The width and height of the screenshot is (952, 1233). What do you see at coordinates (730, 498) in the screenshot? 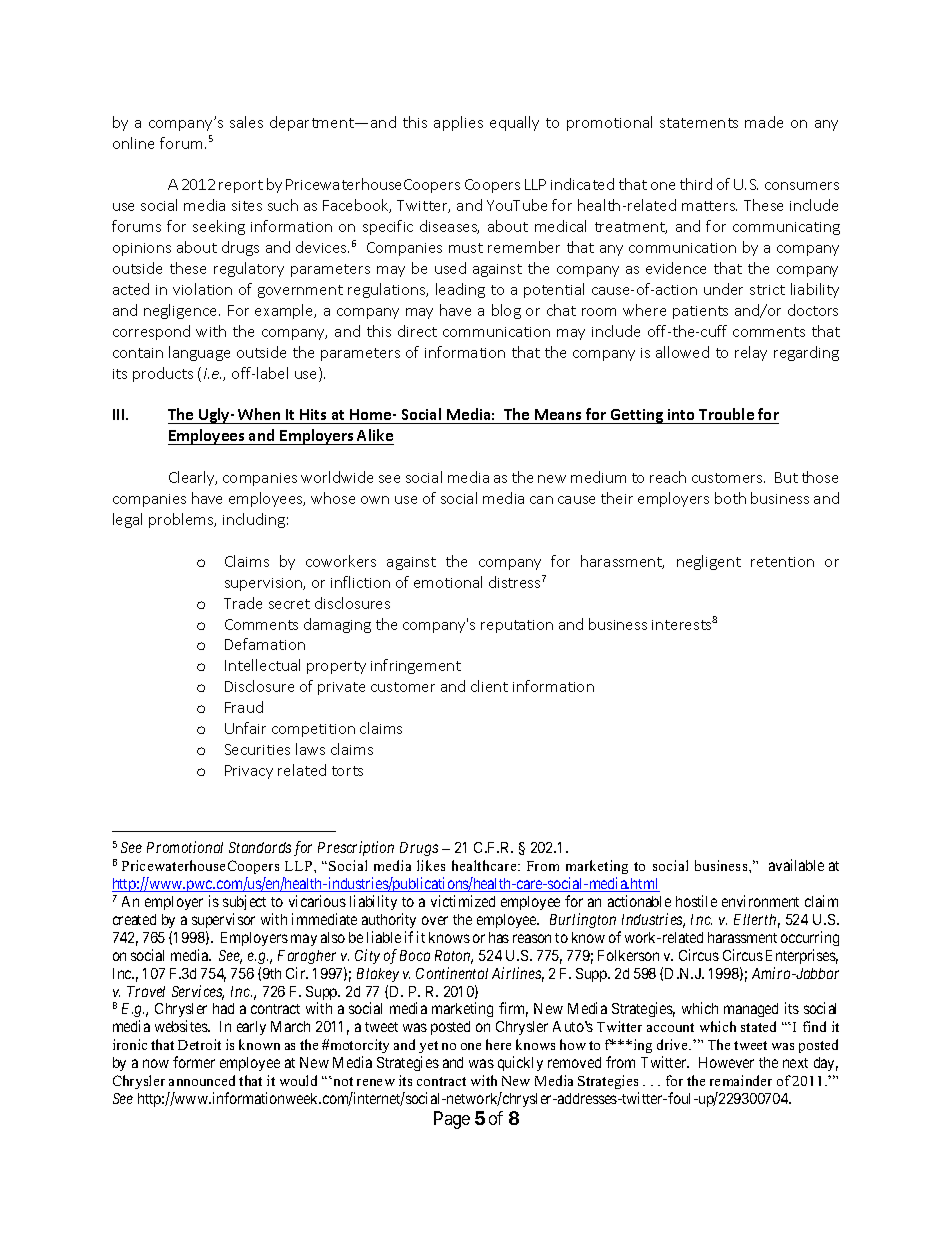
I see `both` at bounding box center [730, 498].
